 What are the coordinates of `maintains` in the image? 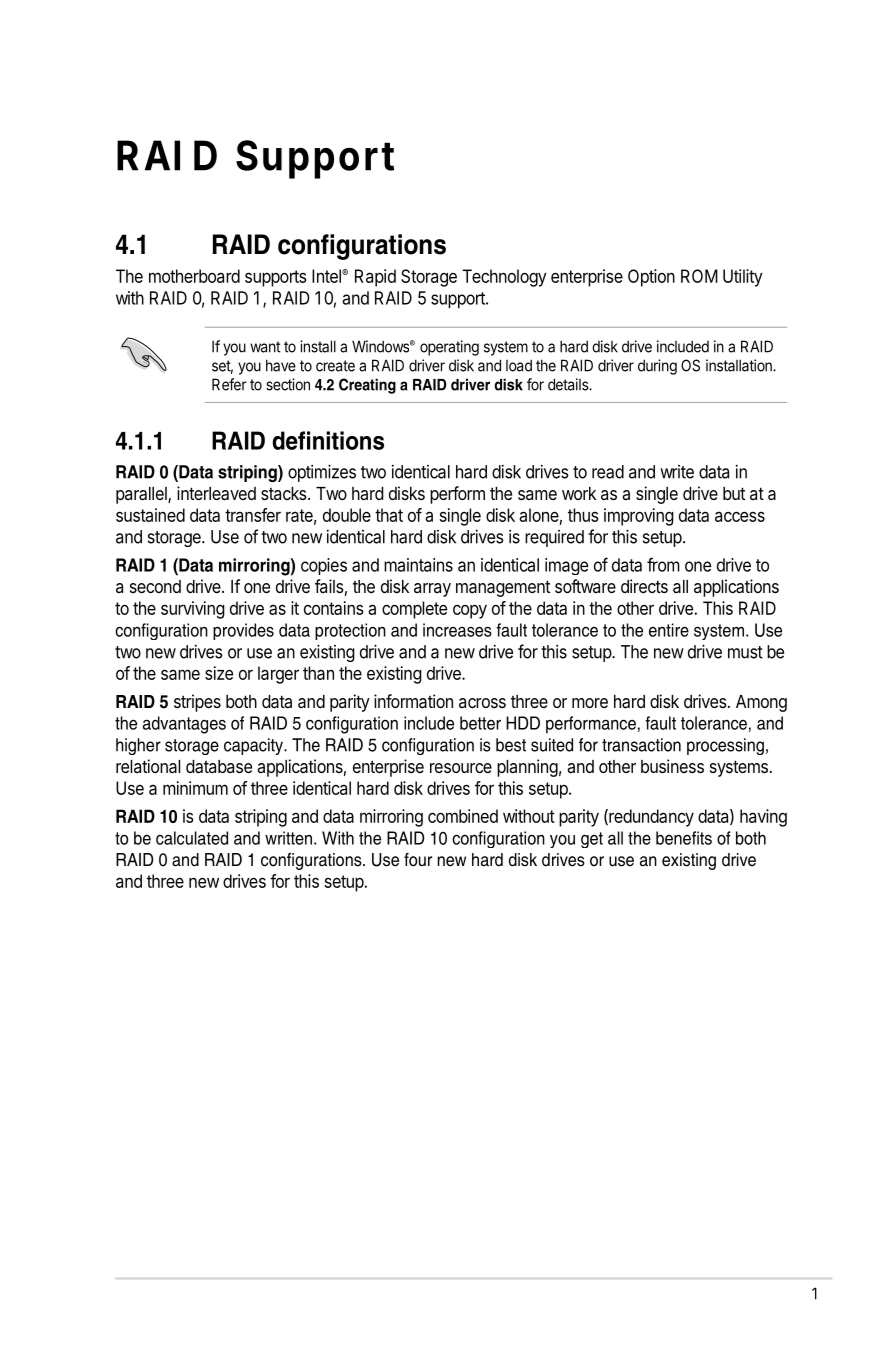 It's located at (418, 565).
